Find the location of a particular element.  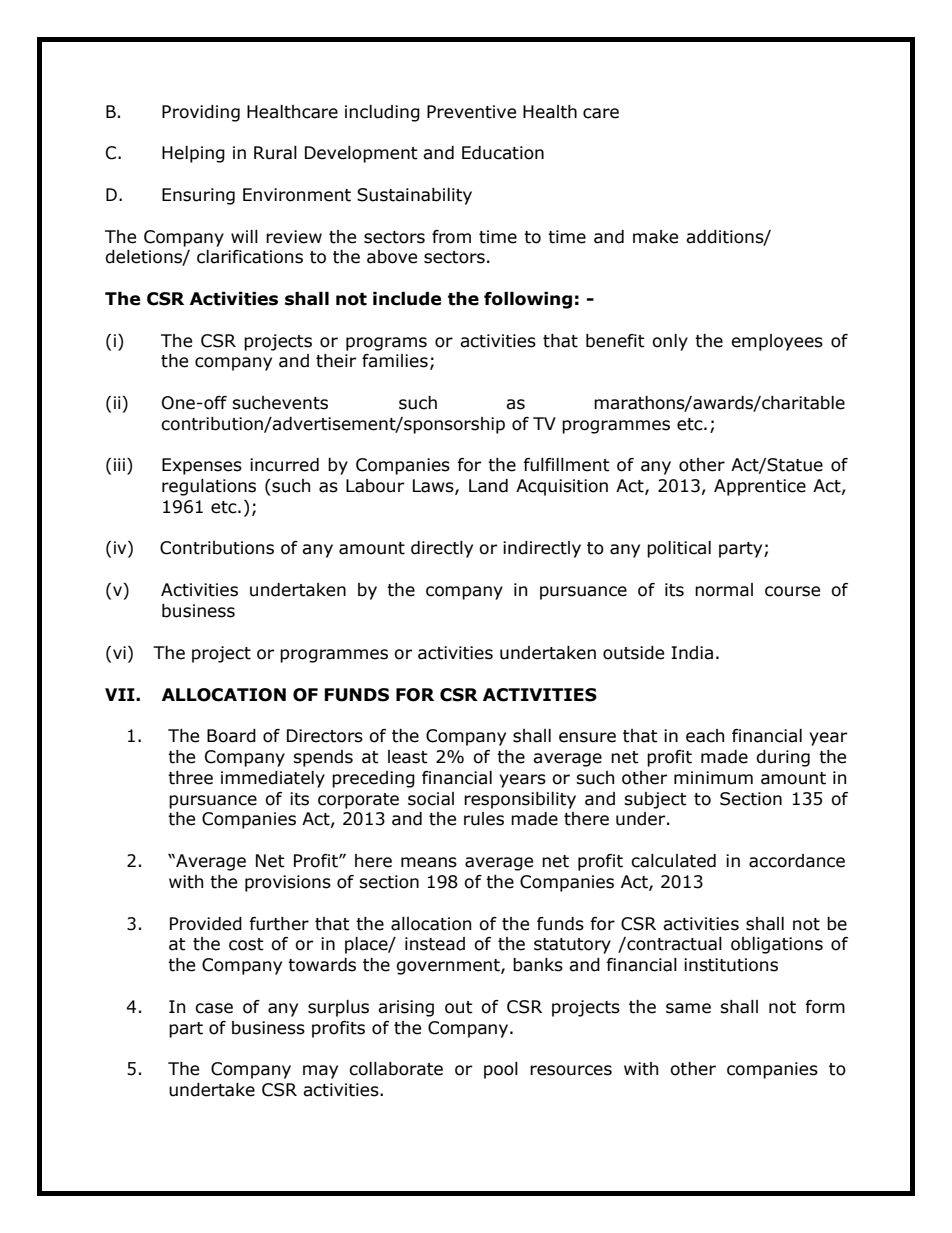

make is located at coordinates (655, 237).
